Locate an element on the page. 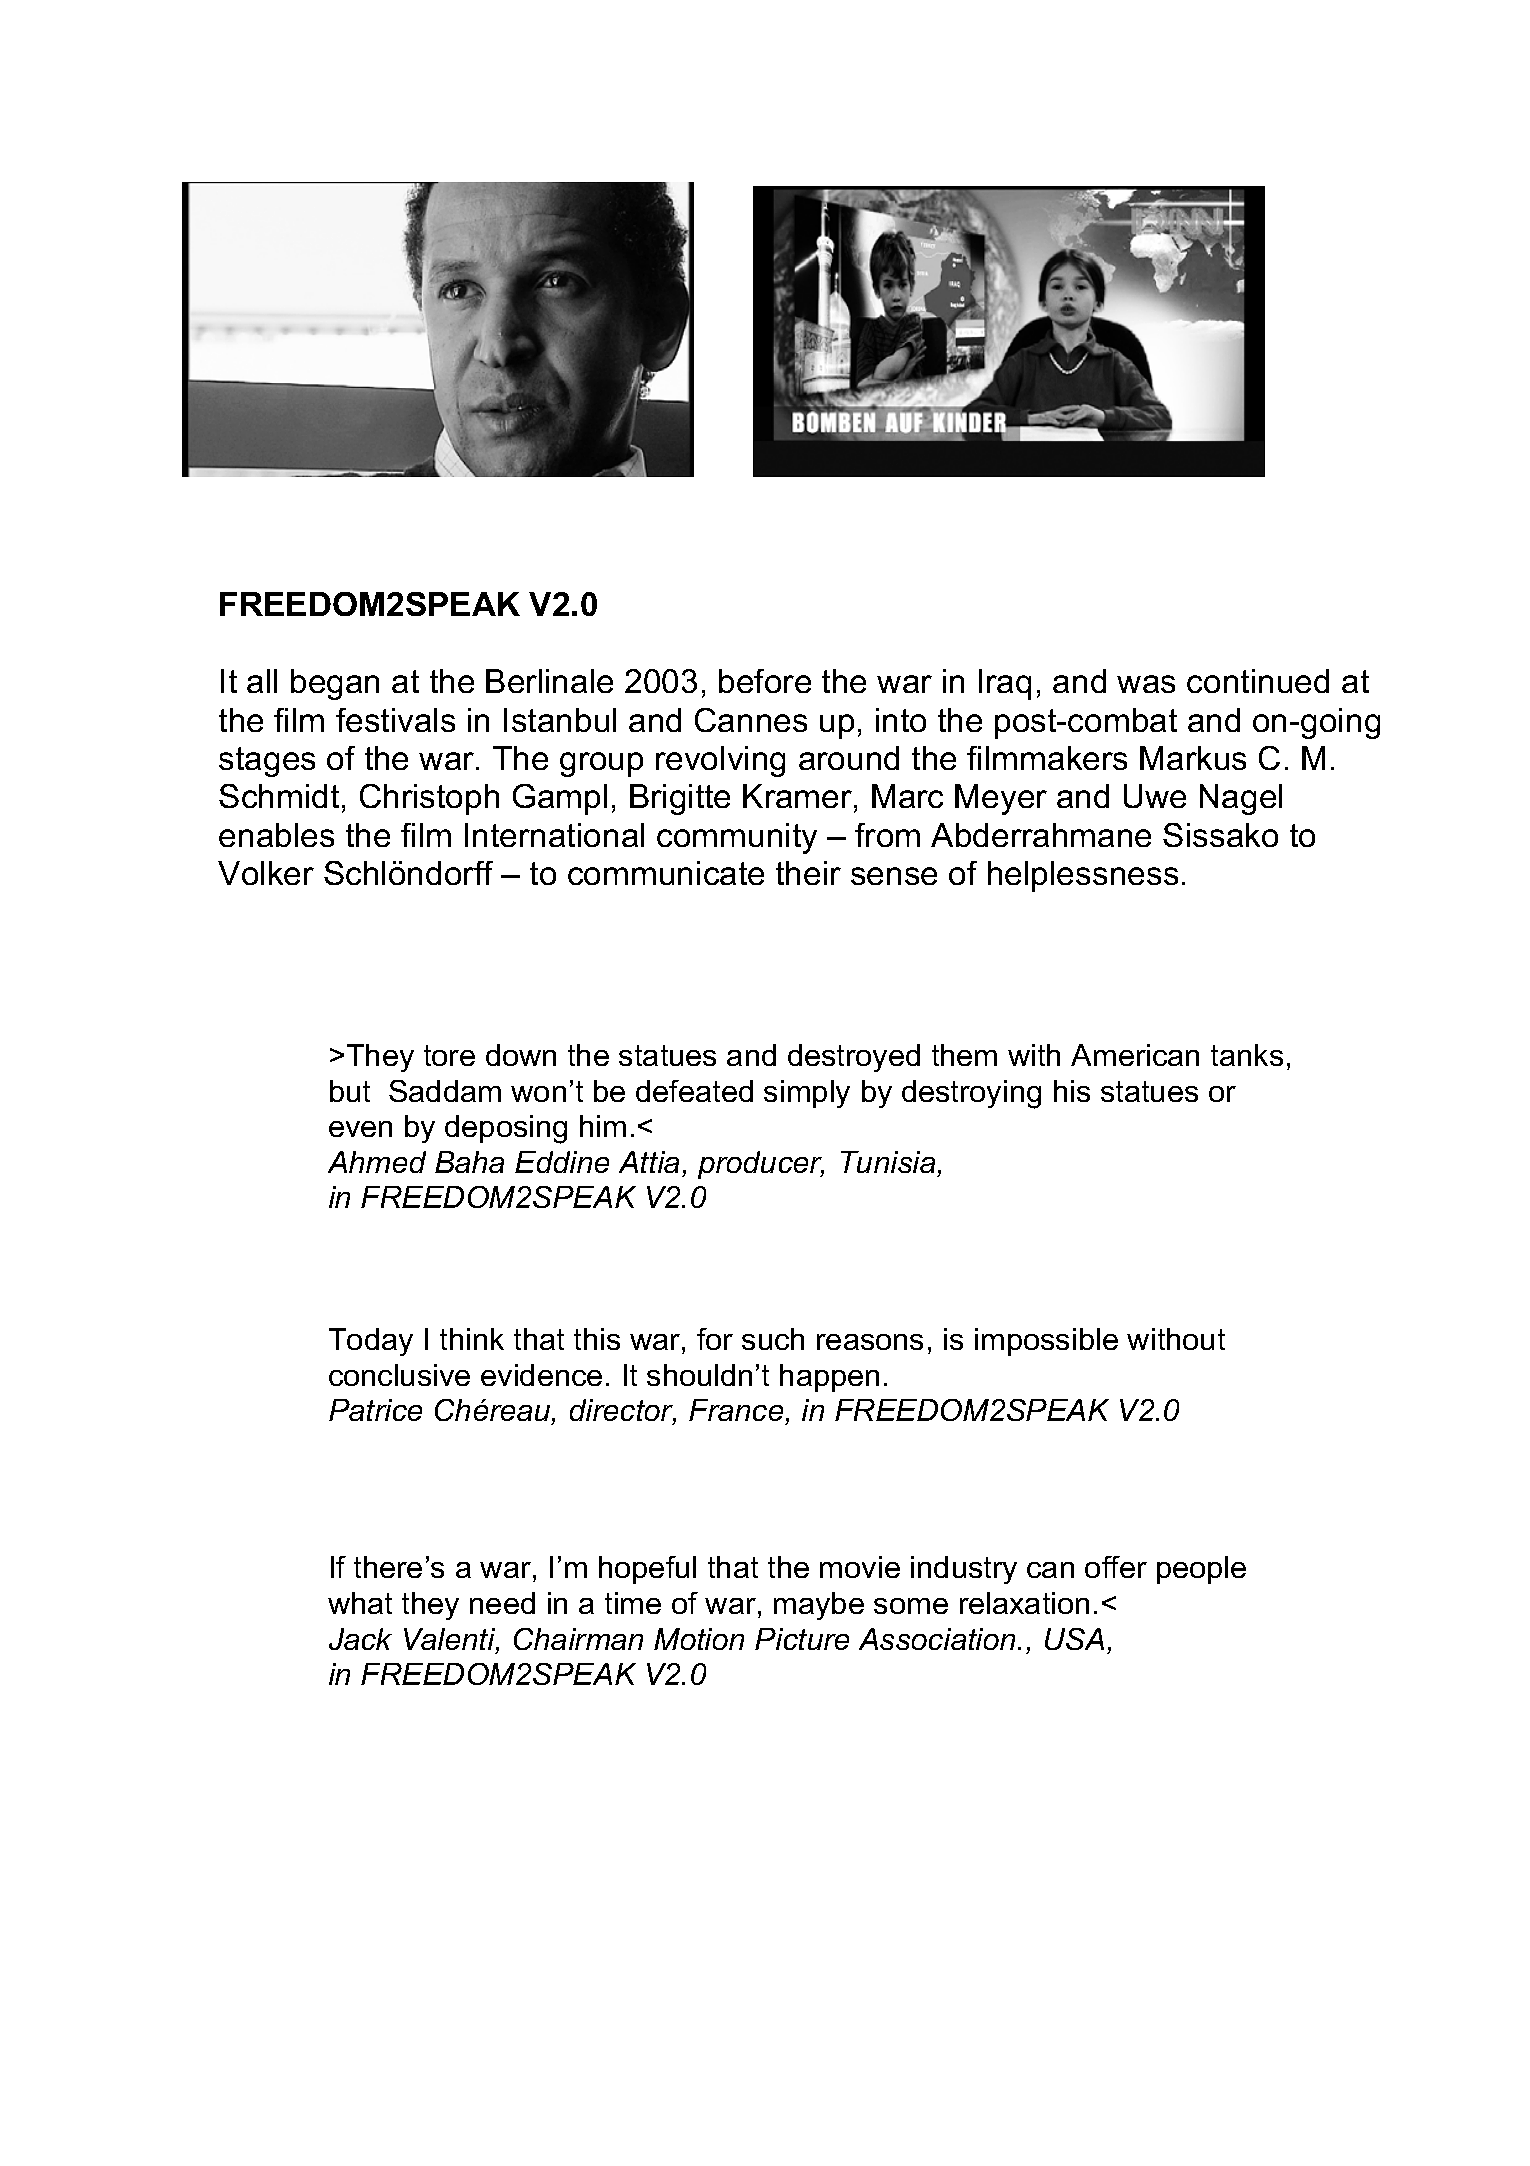  impossible is located at coordinates (1046, 1342).
